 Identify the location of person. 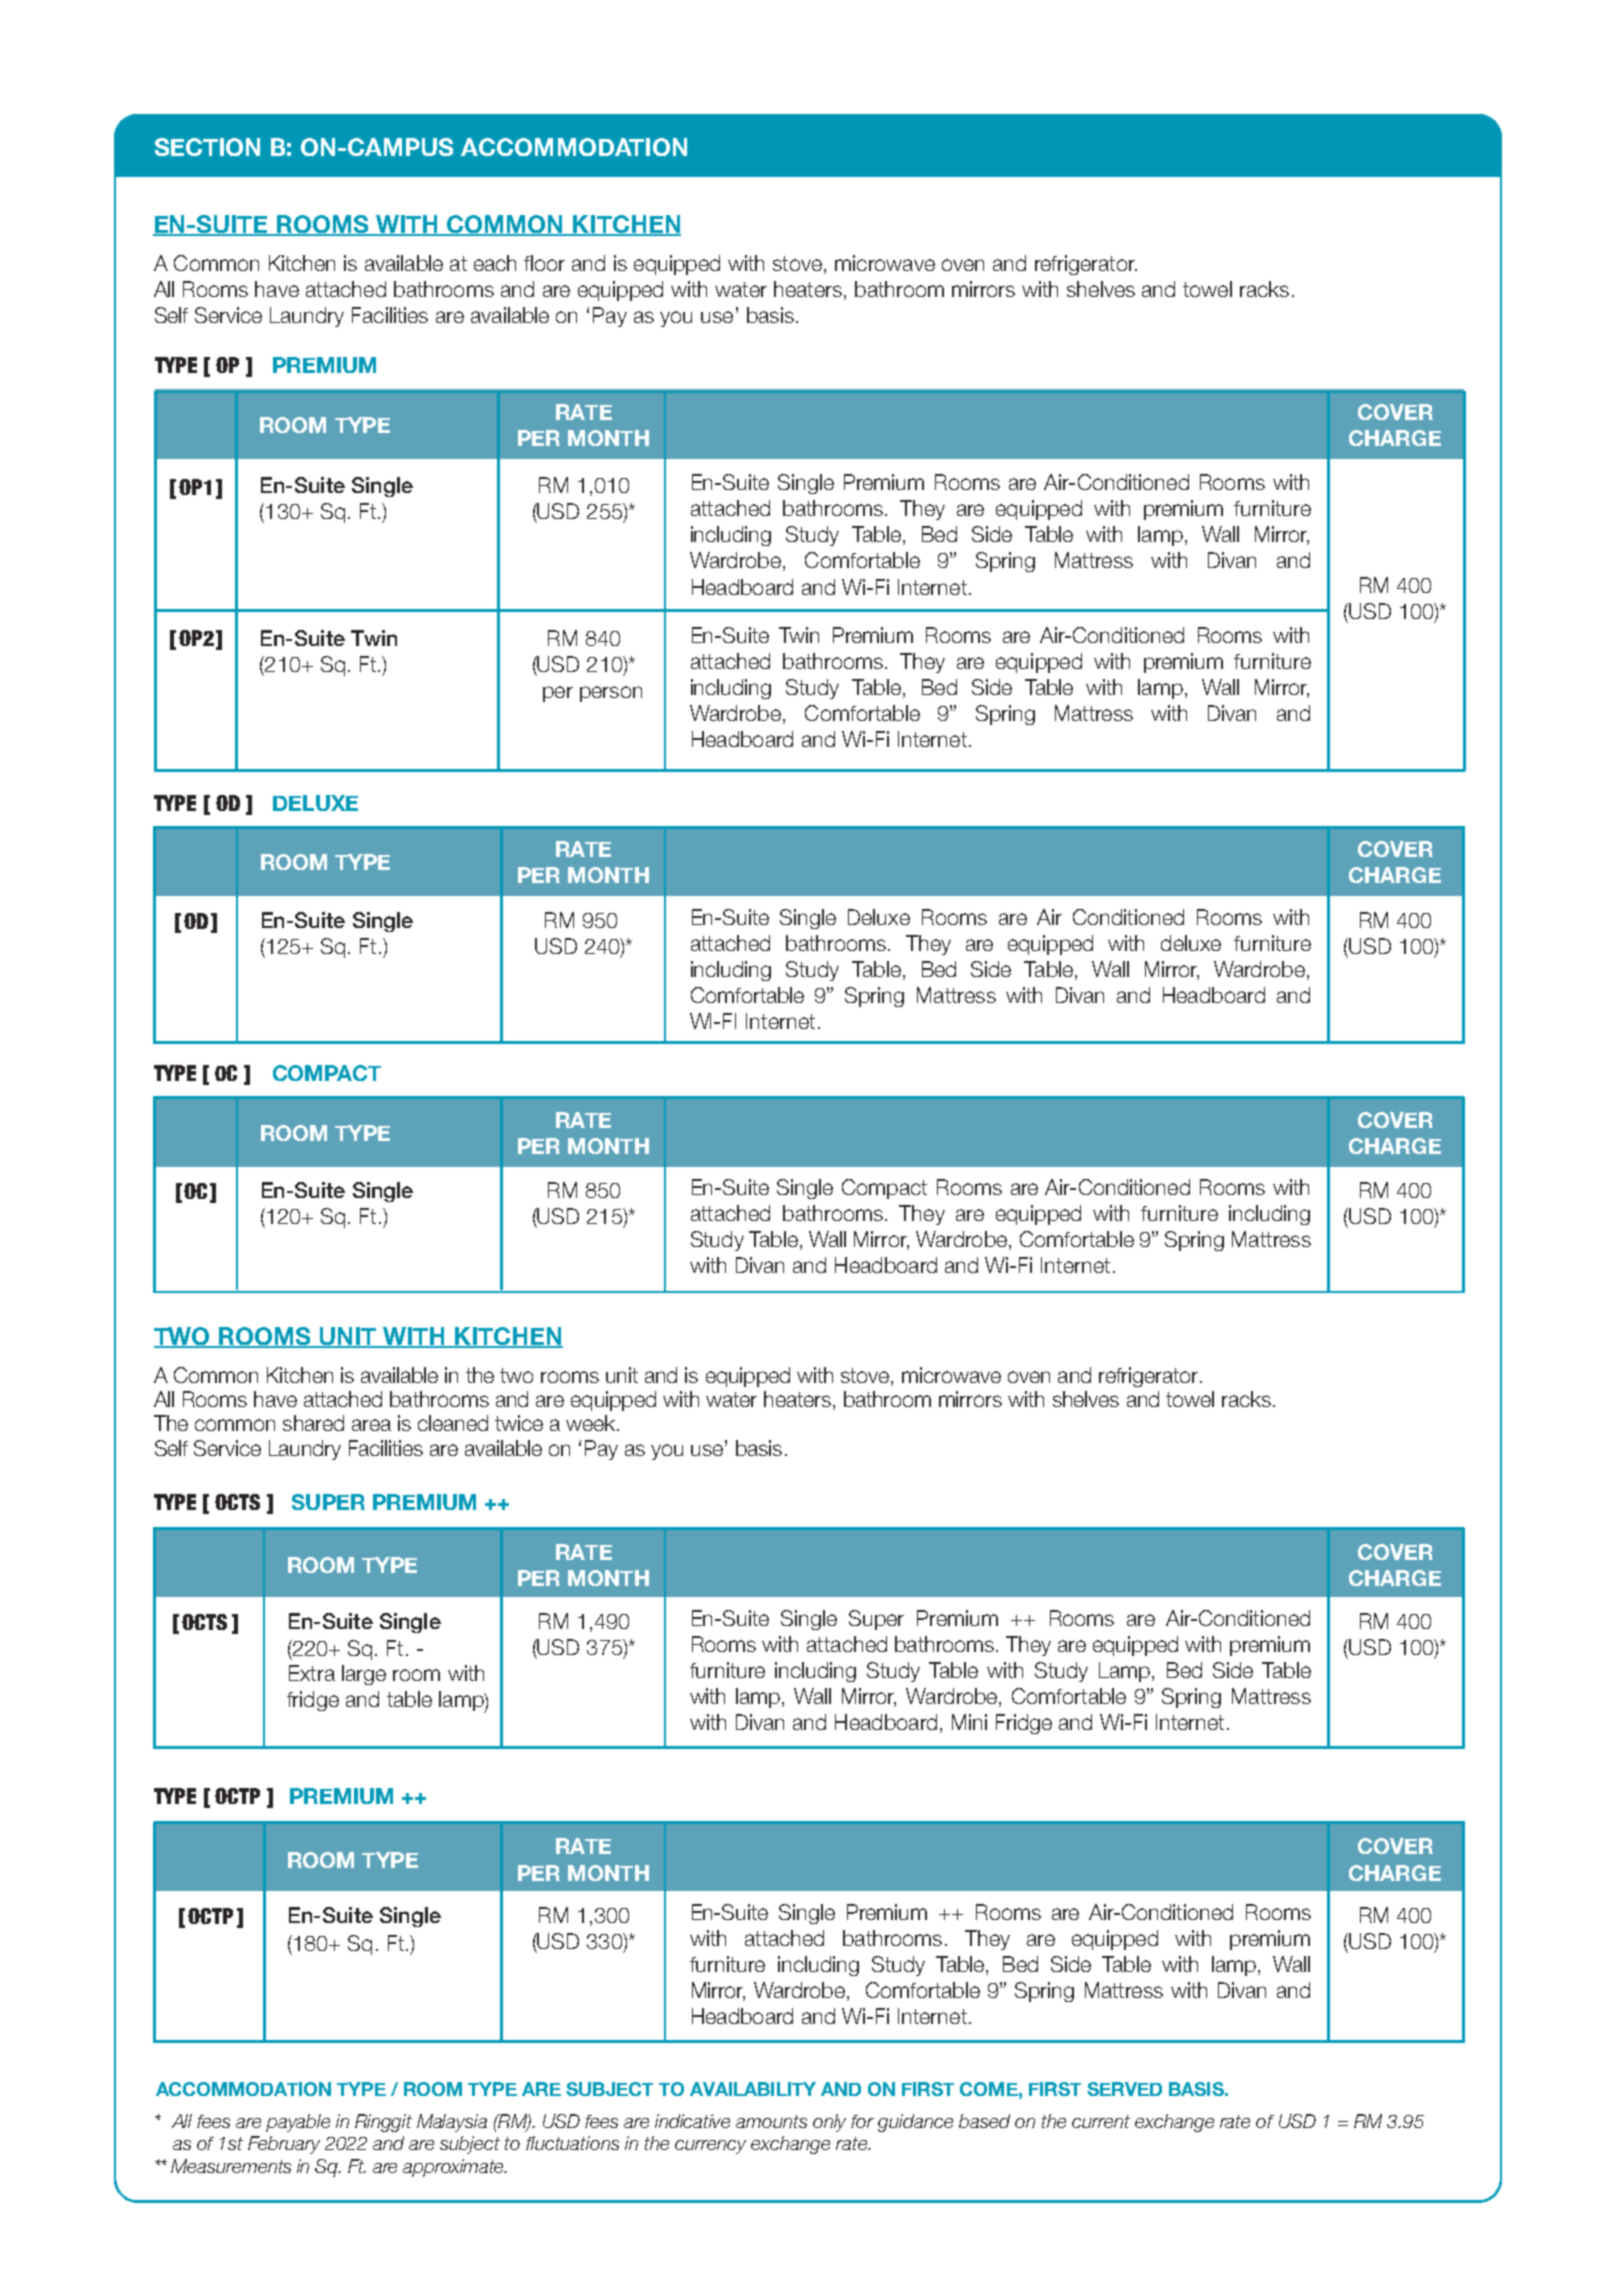
(611, 694).
